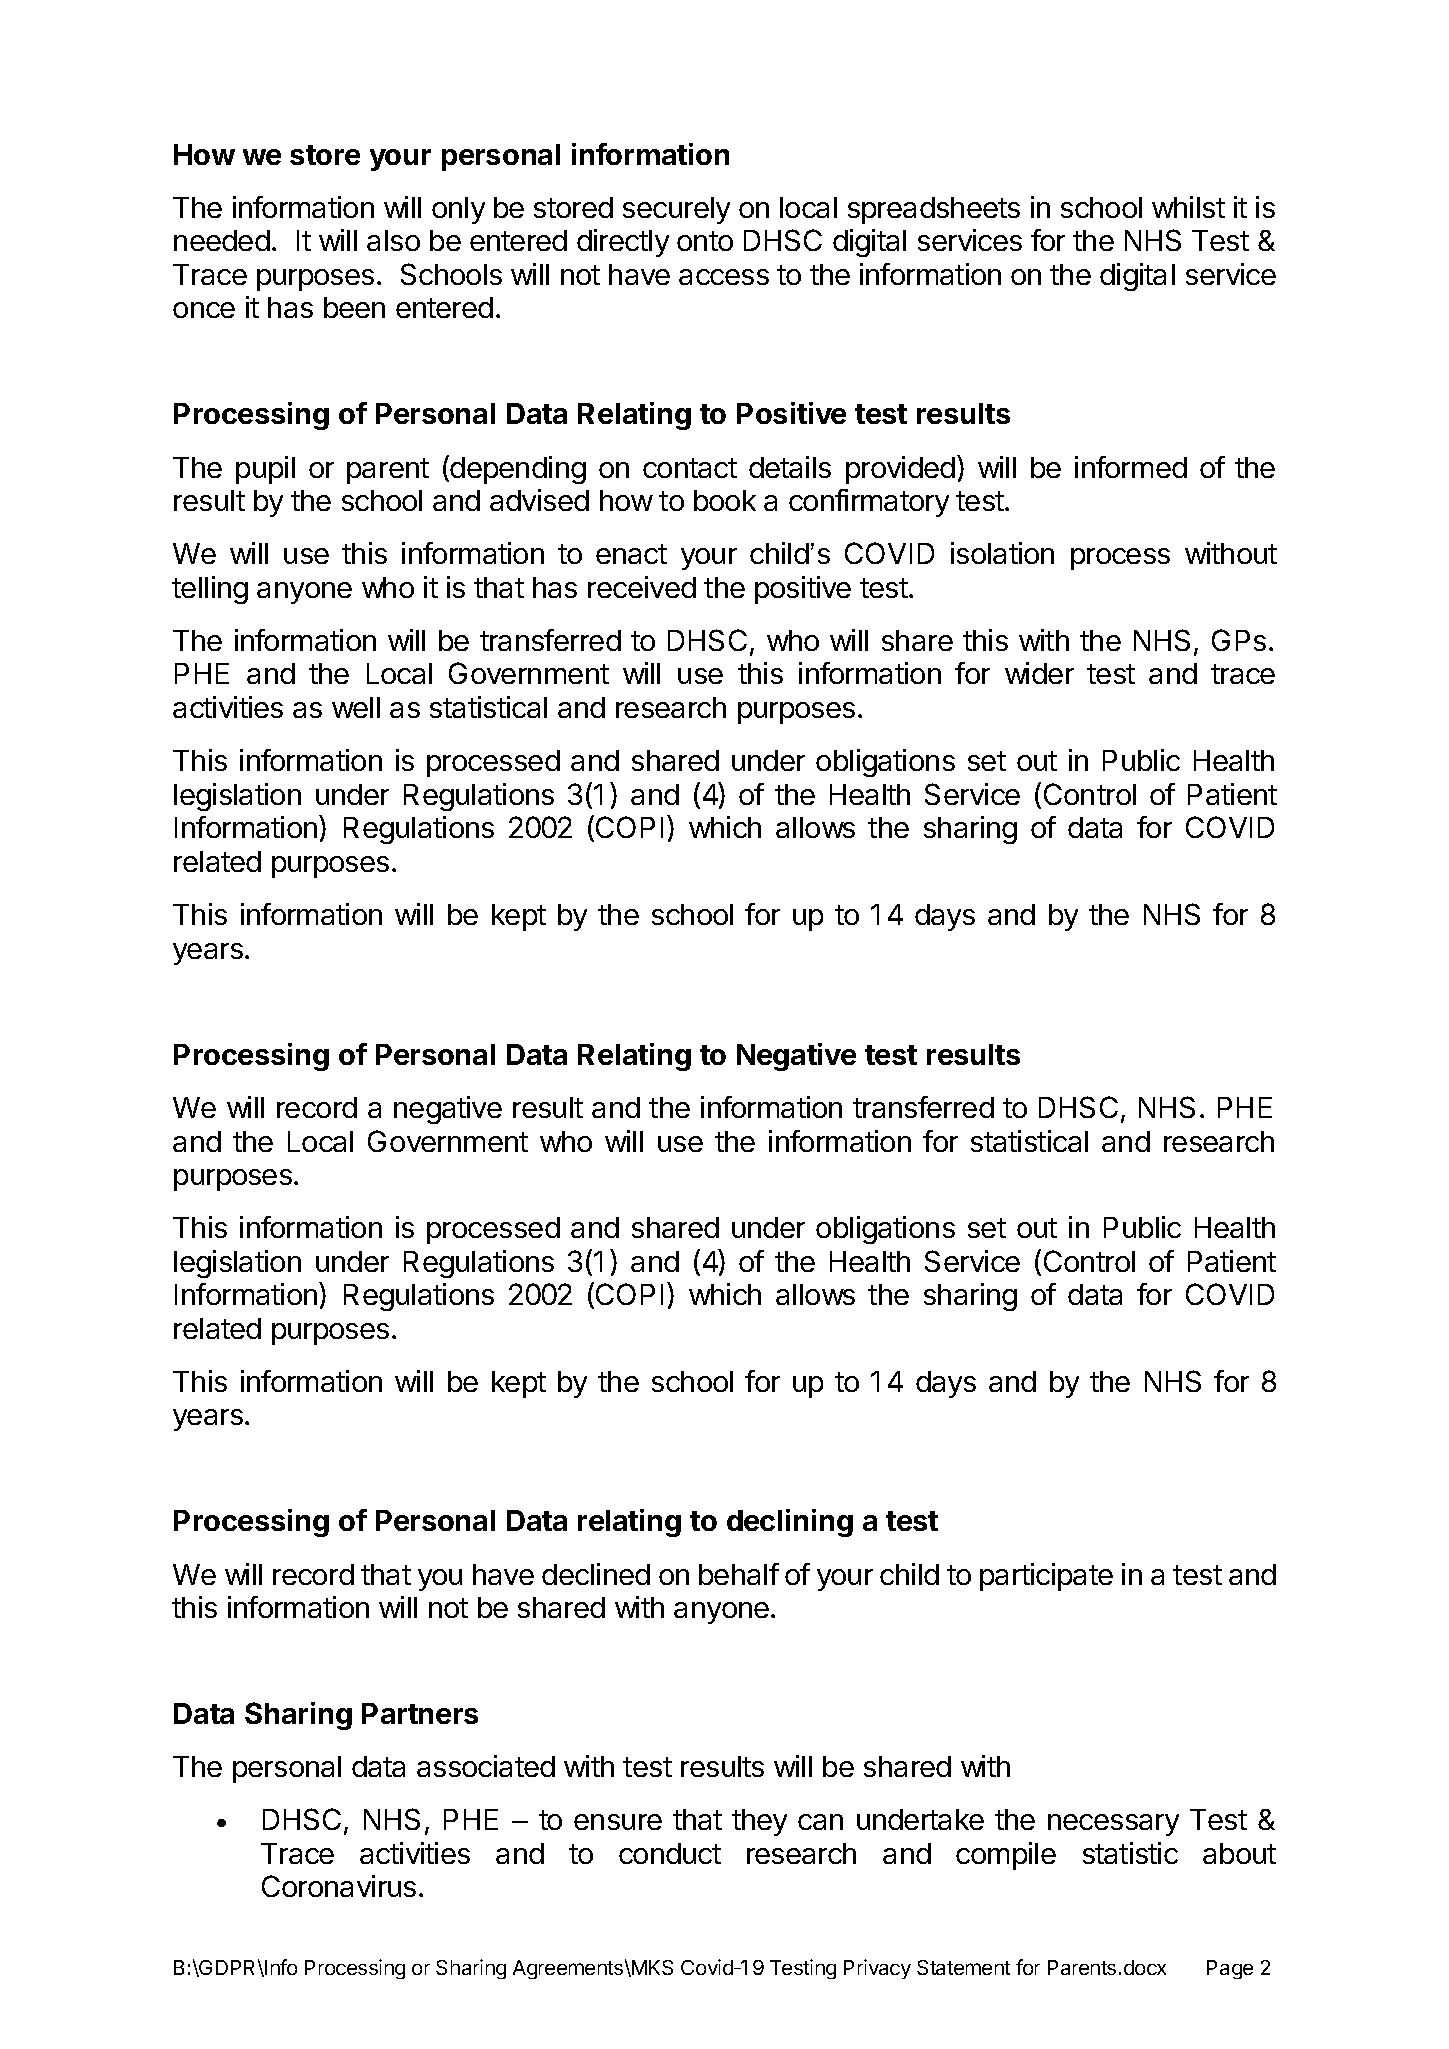  I want to click on access, so click(724, 277).
